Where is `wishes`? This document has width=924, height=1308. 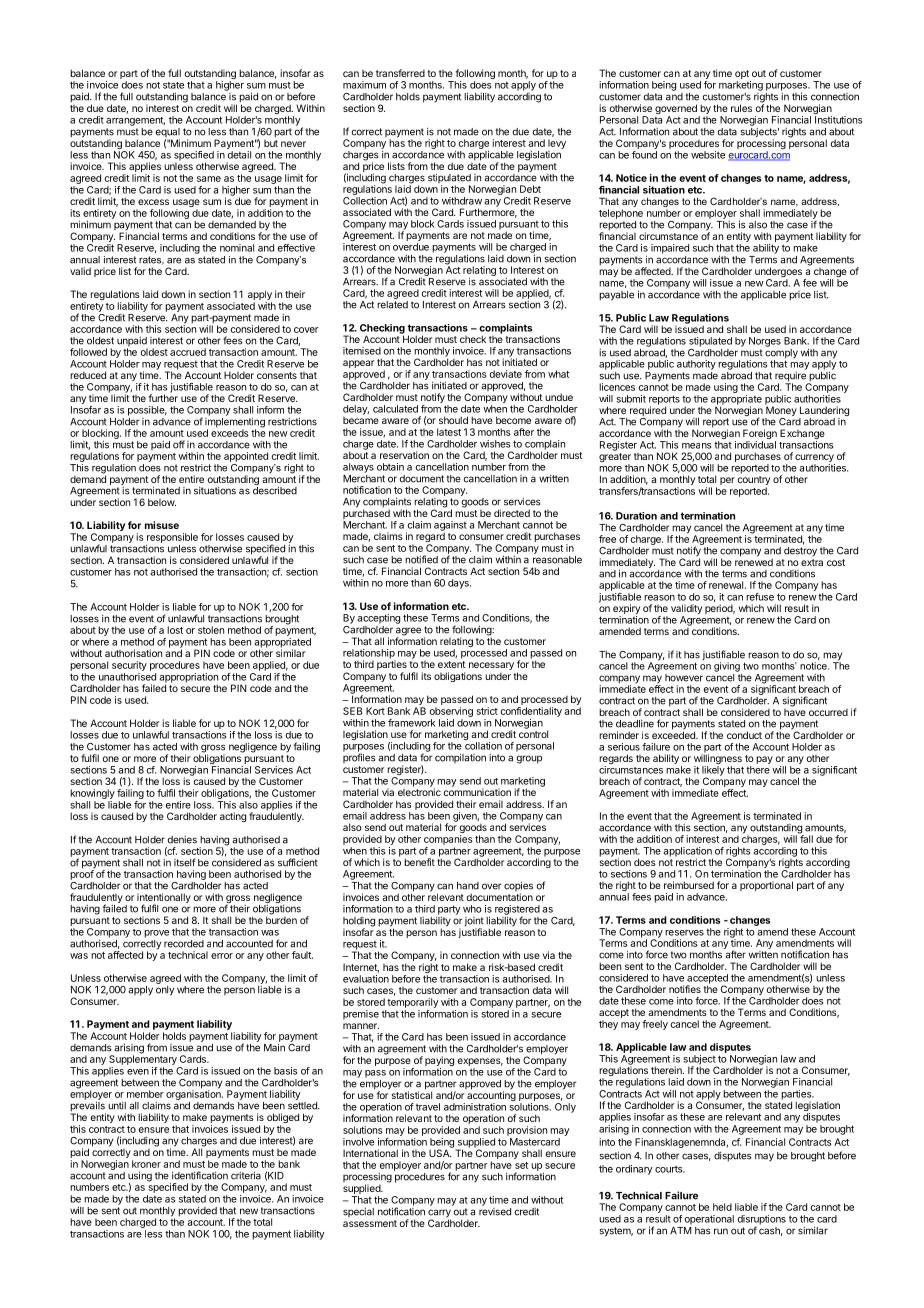
wishes is located at coordinates (495, 444).
